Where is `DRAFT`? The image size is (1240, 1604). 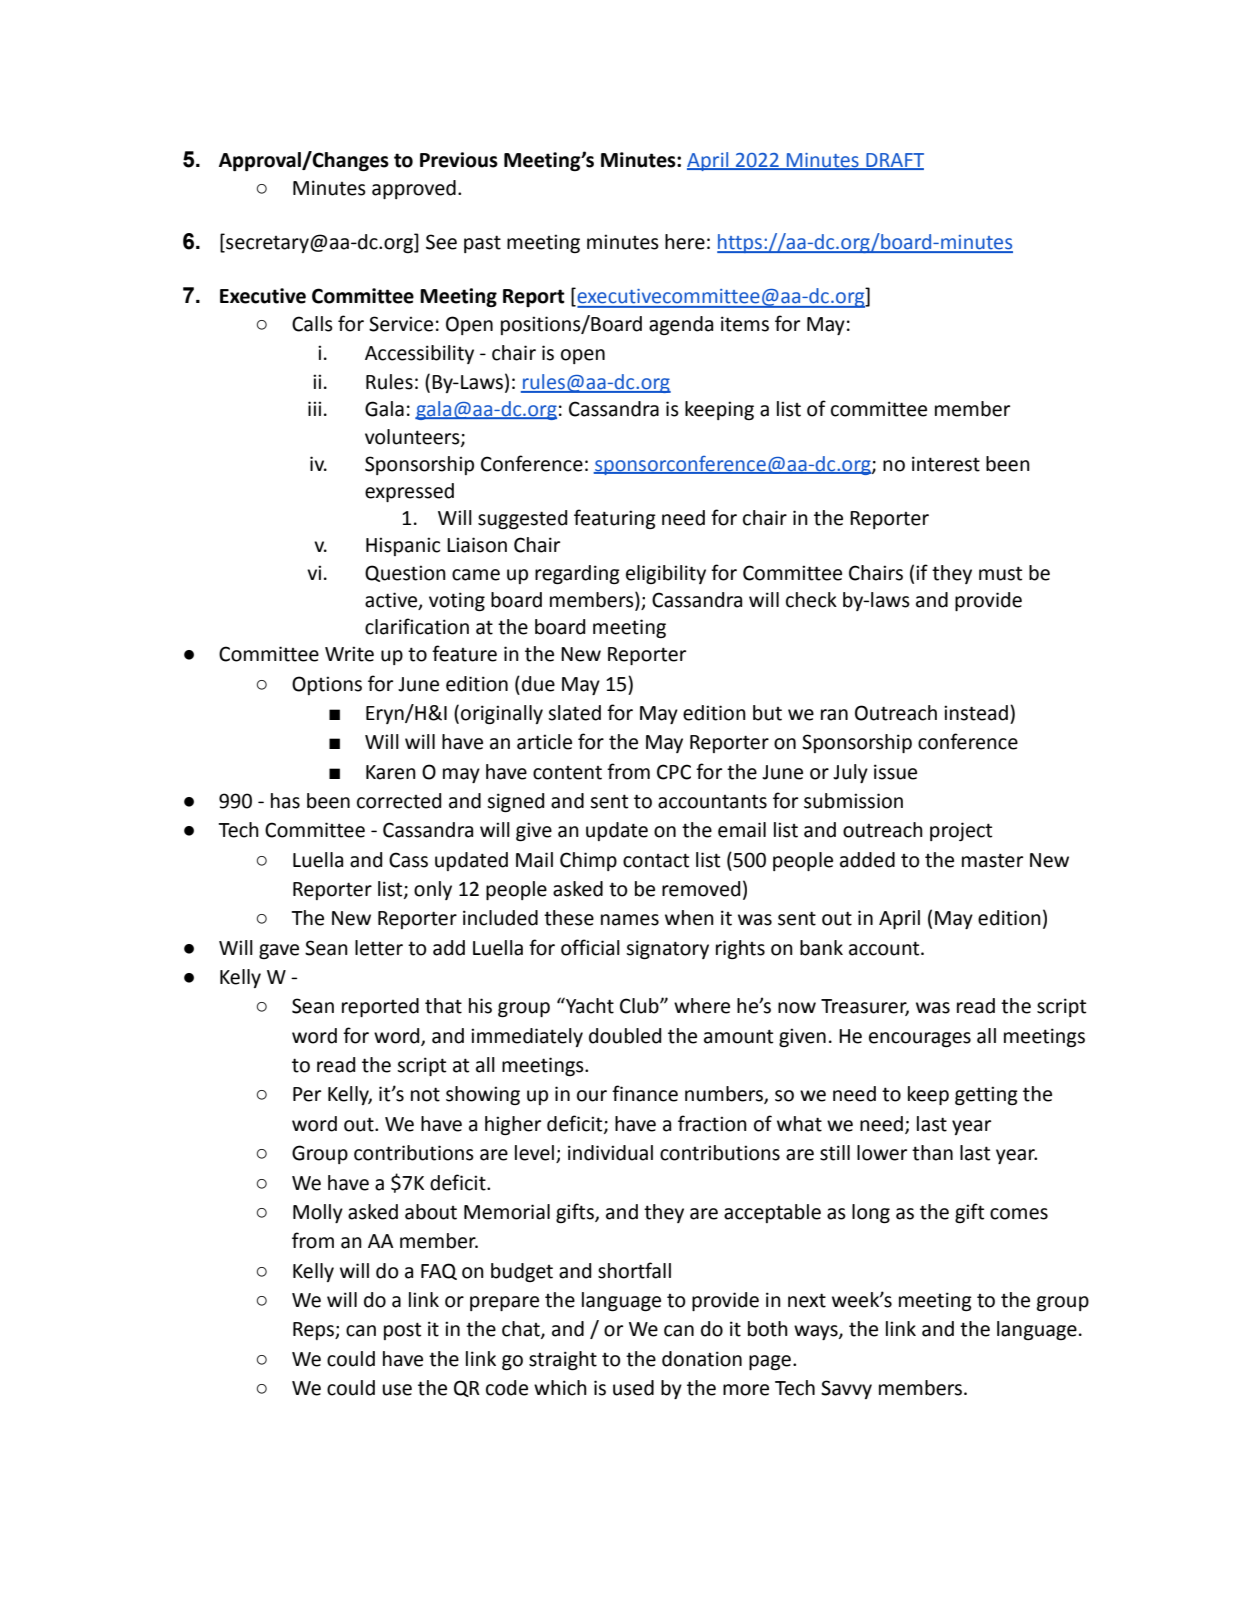
DRAFT is located at coordinates (894, 161).
